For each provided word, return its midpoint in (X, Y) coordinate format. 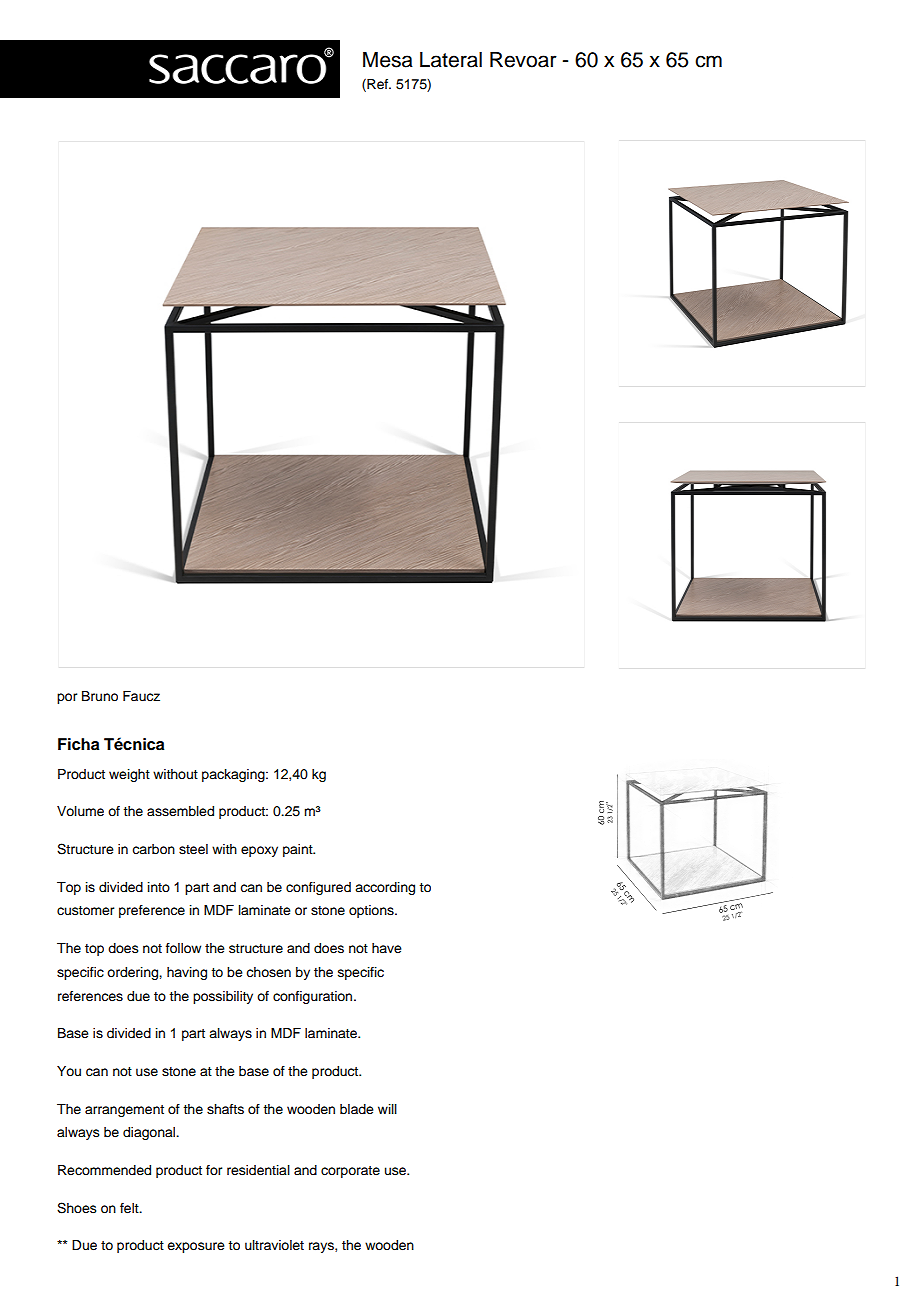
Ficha (79, 744)
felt (130, 1208)
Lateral (451, 60)
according (385, 888)
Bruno (100, 696)
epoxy (259, 851)
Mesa (388, 60)
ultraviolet (274, 1245)
